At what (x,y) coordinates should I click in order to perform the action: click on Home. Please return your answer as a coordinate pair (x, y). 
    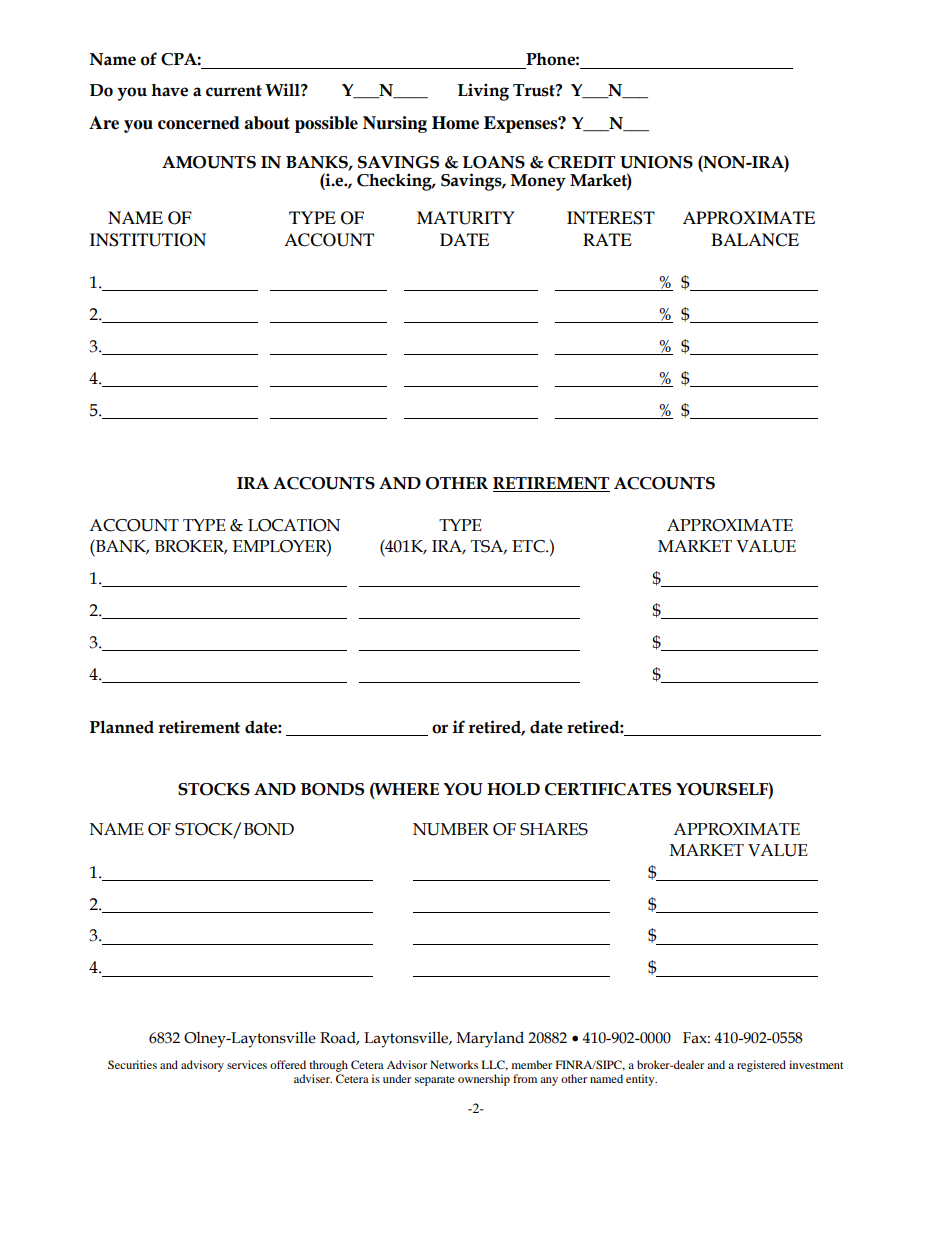
    Looking at the image, I should click on (455, 123).
